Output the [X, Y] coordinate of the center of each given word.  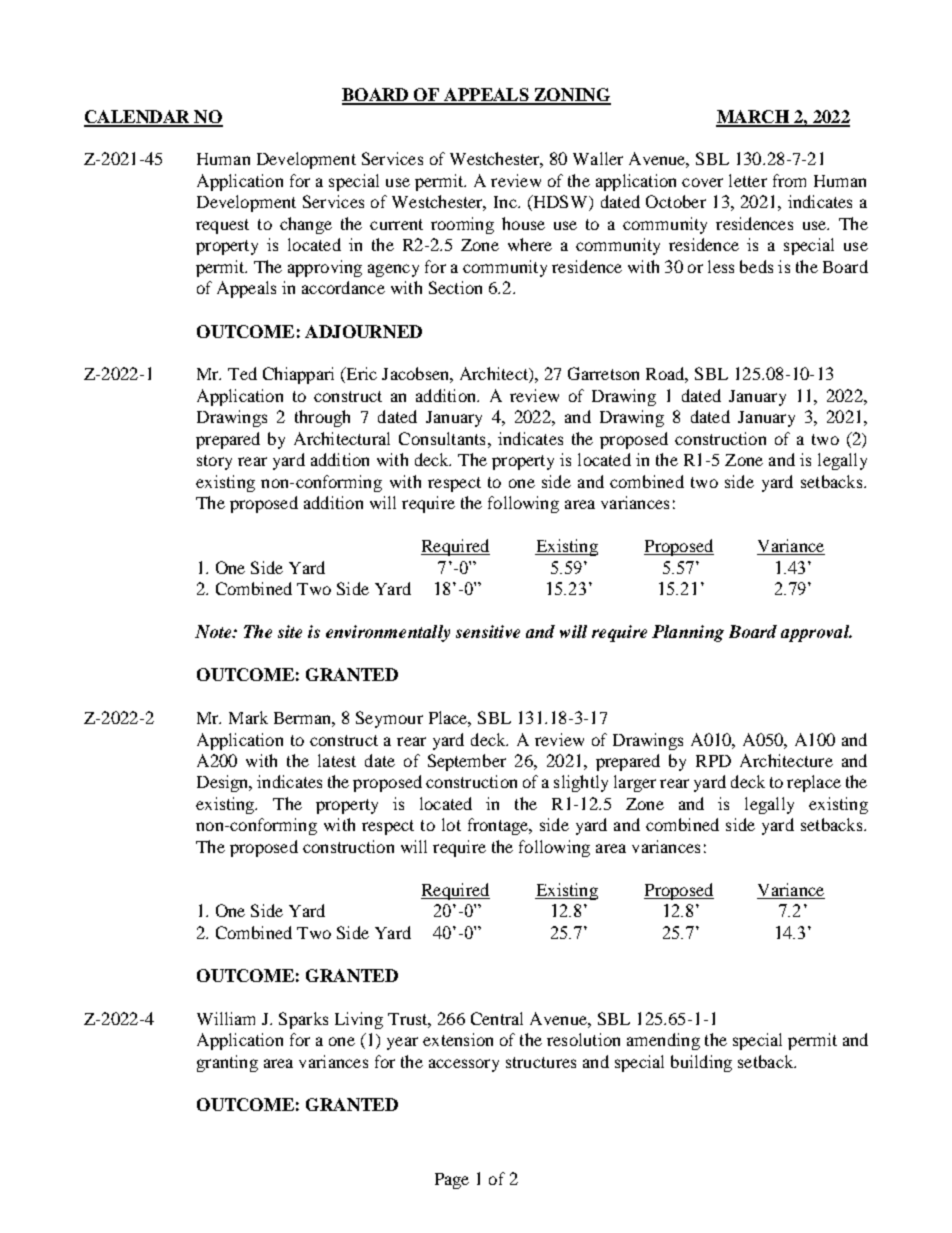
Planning [688, 633]
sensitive [488, 631]
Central [497, 1018]
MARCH [753, 118]
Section [455, 287]
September [467, 762]
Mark [248, 717]
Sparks [303, 1020]
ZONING [571, 96]
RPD [713, 761]
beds [756, 266]
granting [227, 1063]
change [306, 225]
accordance [343, 287]
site [290, 631]
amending [663, 1041]
